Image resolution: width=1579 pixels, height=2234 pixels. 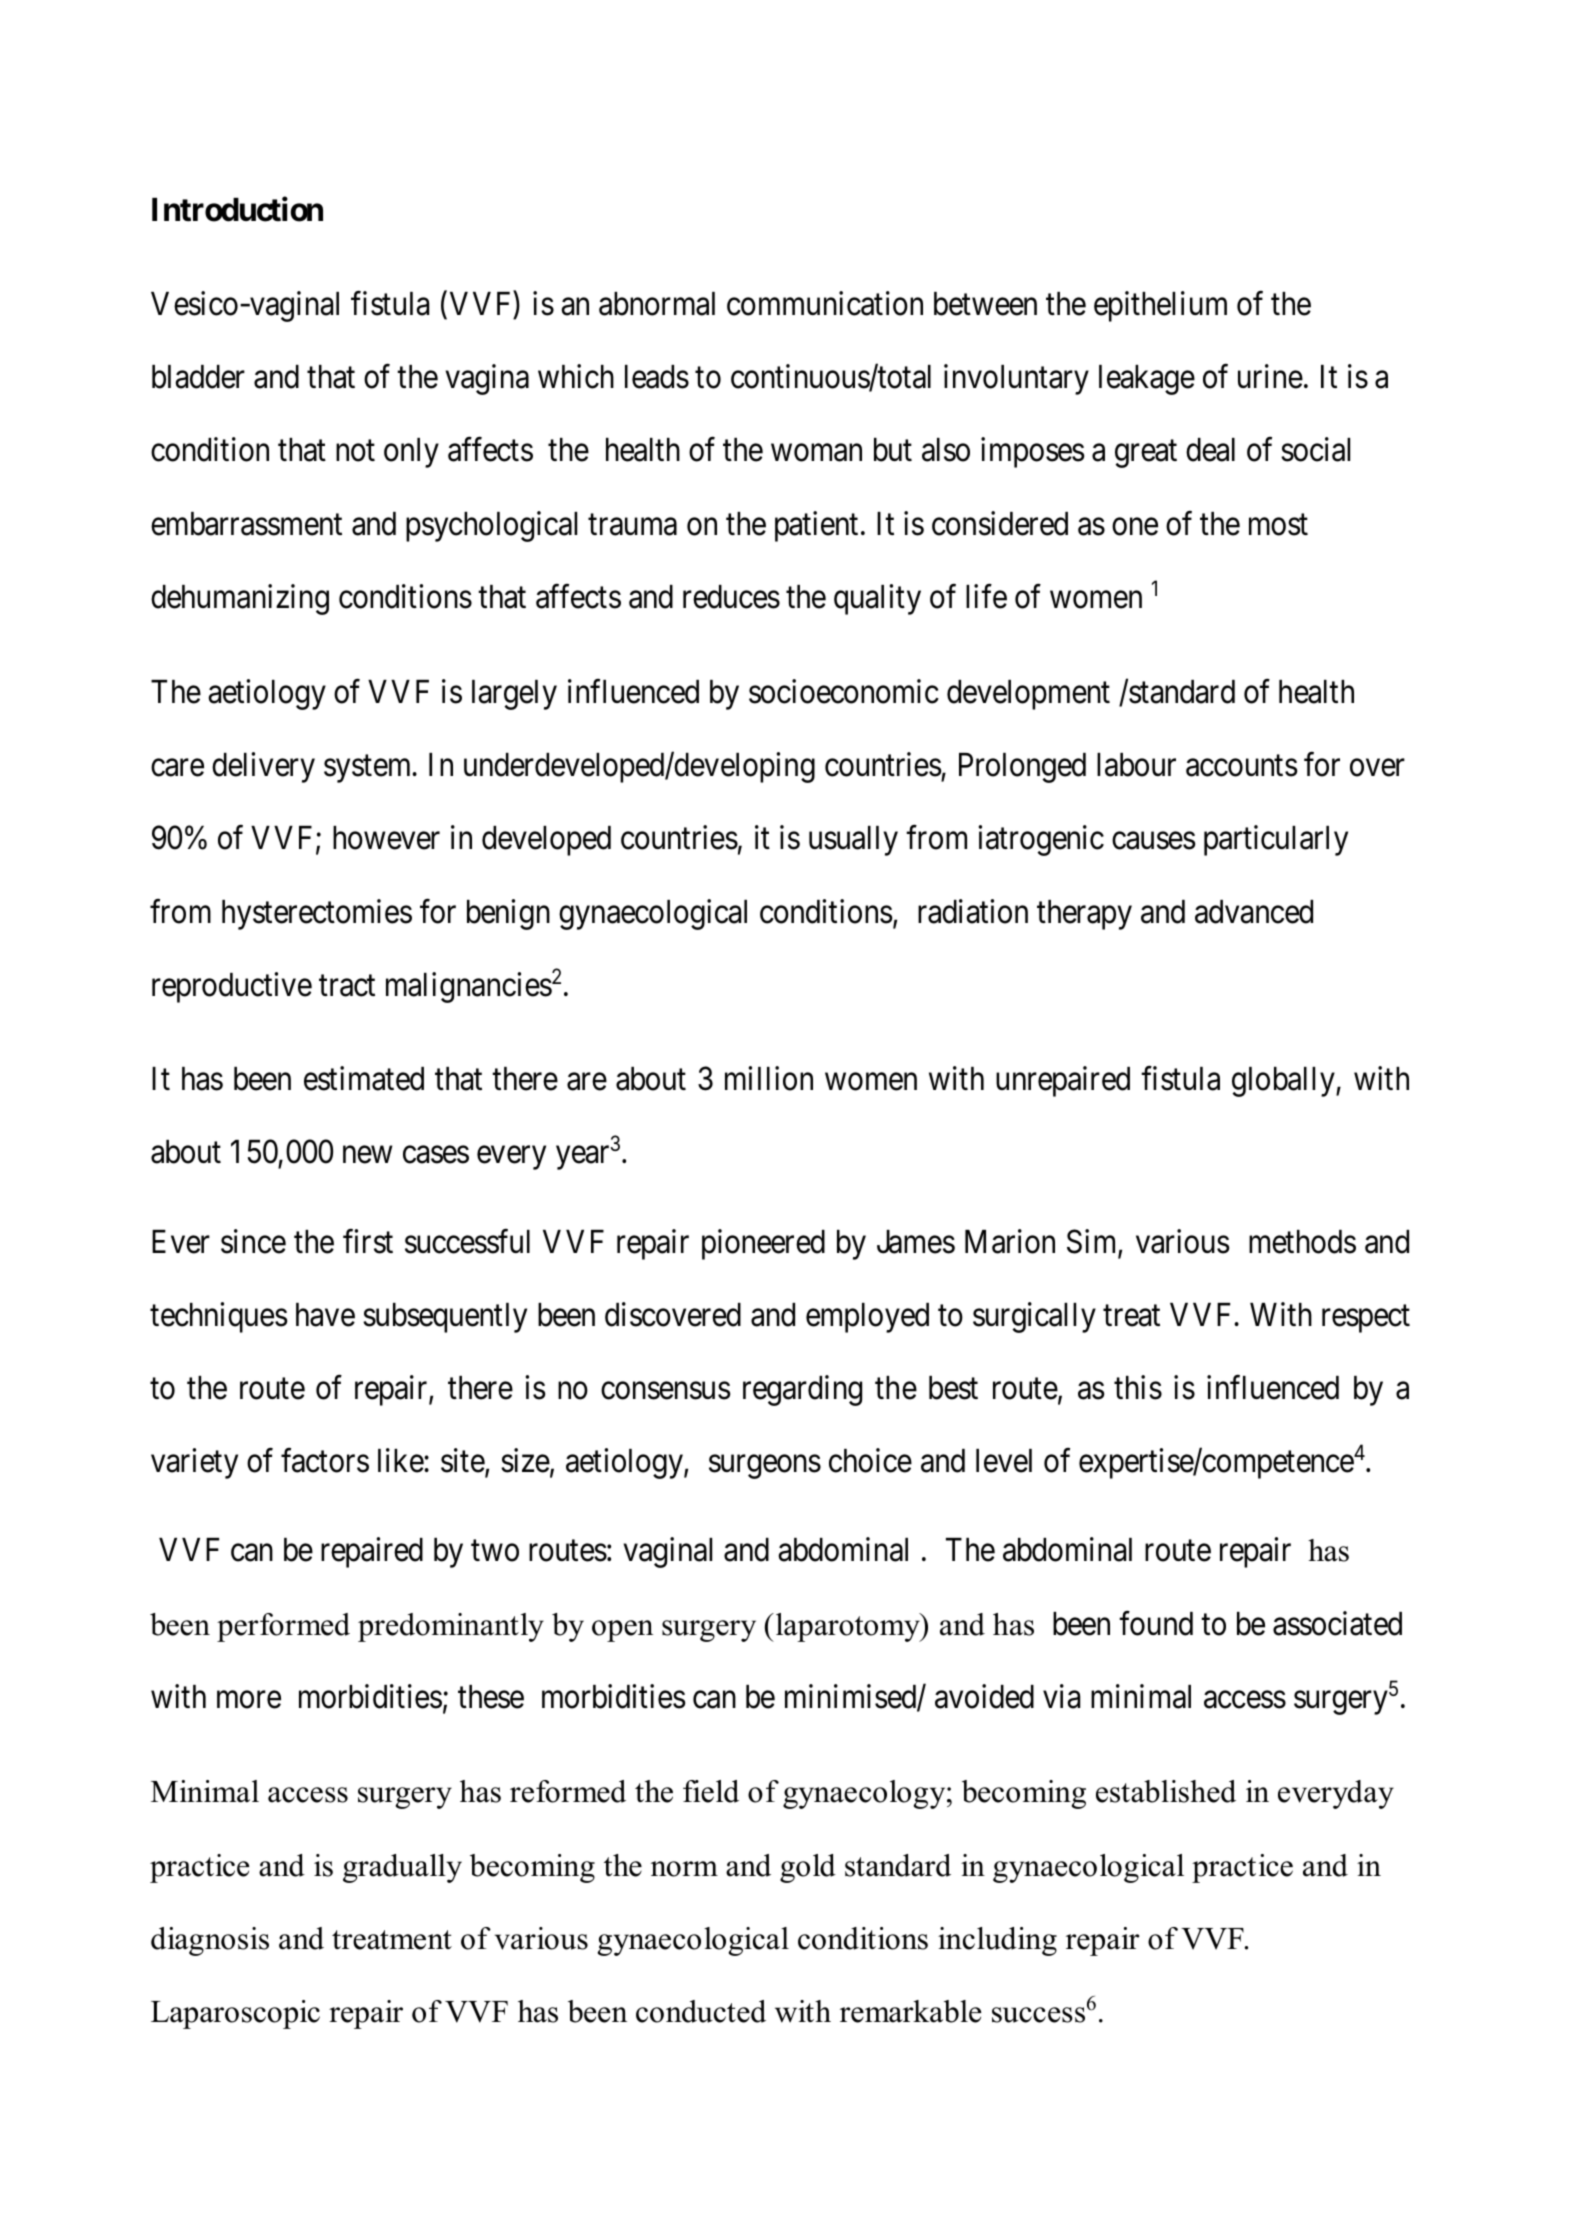 What do you see at coordinates (1156, 1623) in the image?
I see `found` at bounding box center [1156, 1623].
